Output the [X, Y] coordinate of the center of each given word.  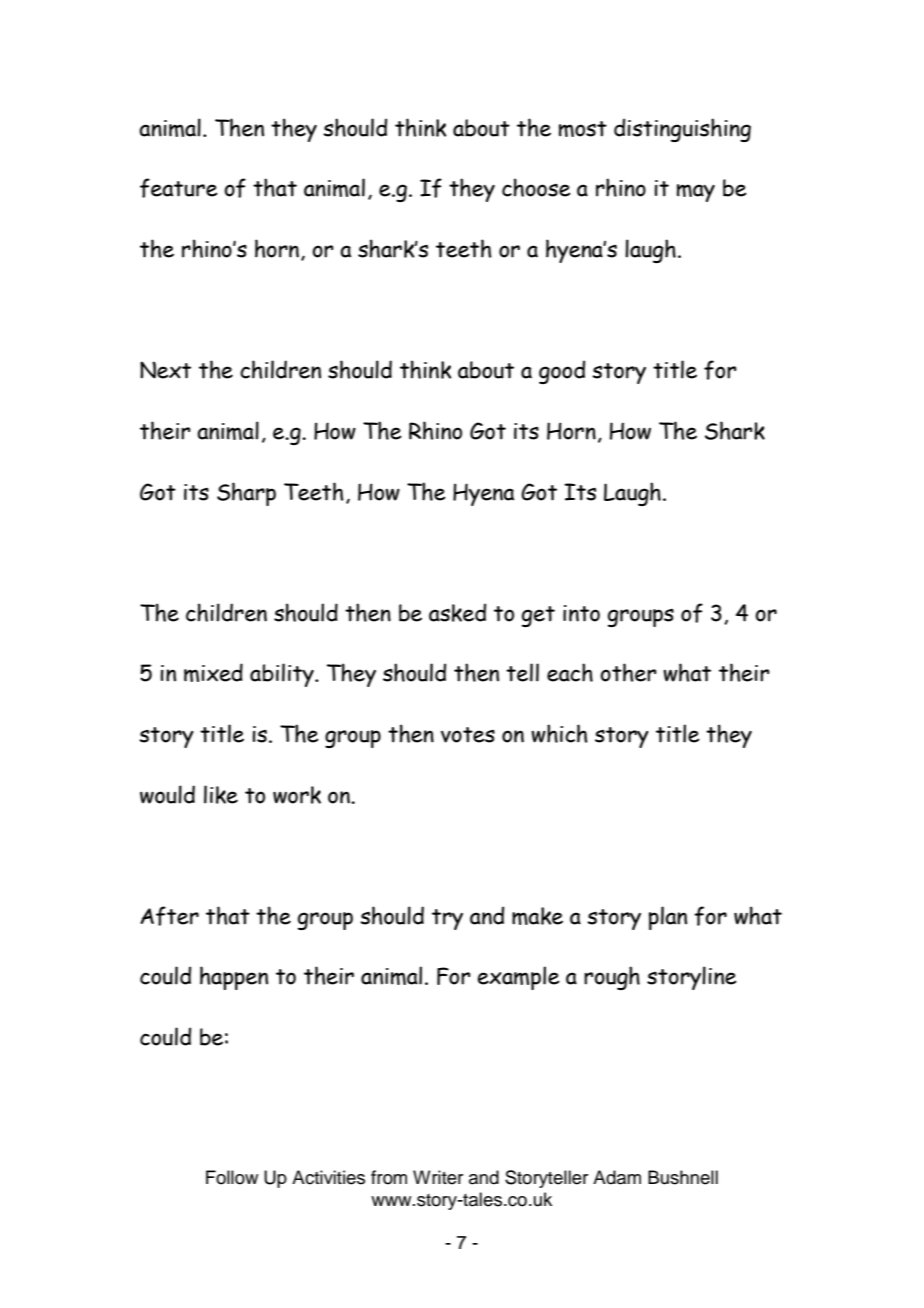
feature [179, 188]
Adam [617, 1177]
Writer [438, 1177]
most [583, 129]
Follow [232, 1177]
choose [536, 187]
